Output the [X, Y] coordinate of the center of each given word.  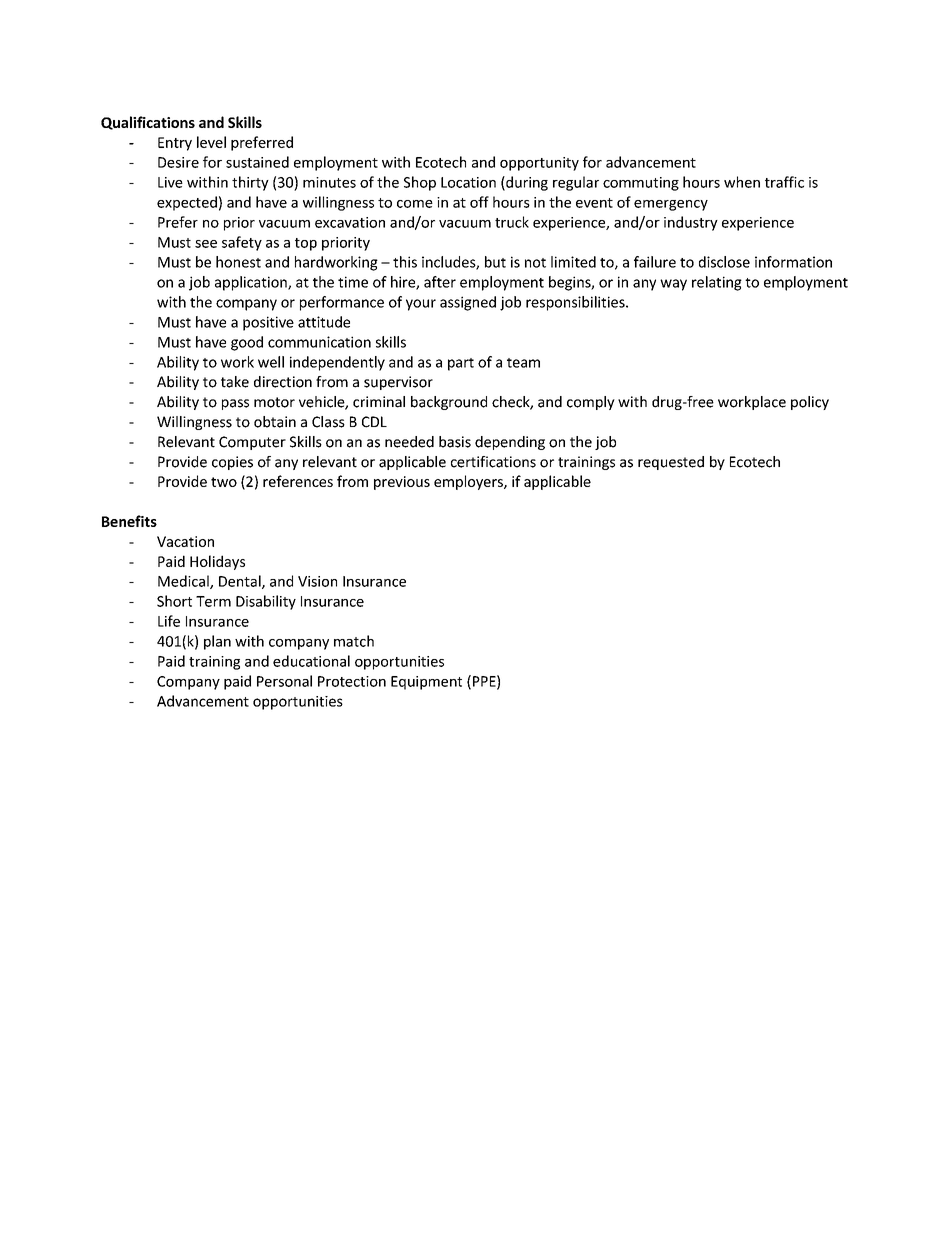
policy [810, 403]
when [742, 182]
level [211, 142]
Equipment [426, 683]
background [449, 403]
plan [217, 642]
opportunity [539, 164]
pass [235, 404]
